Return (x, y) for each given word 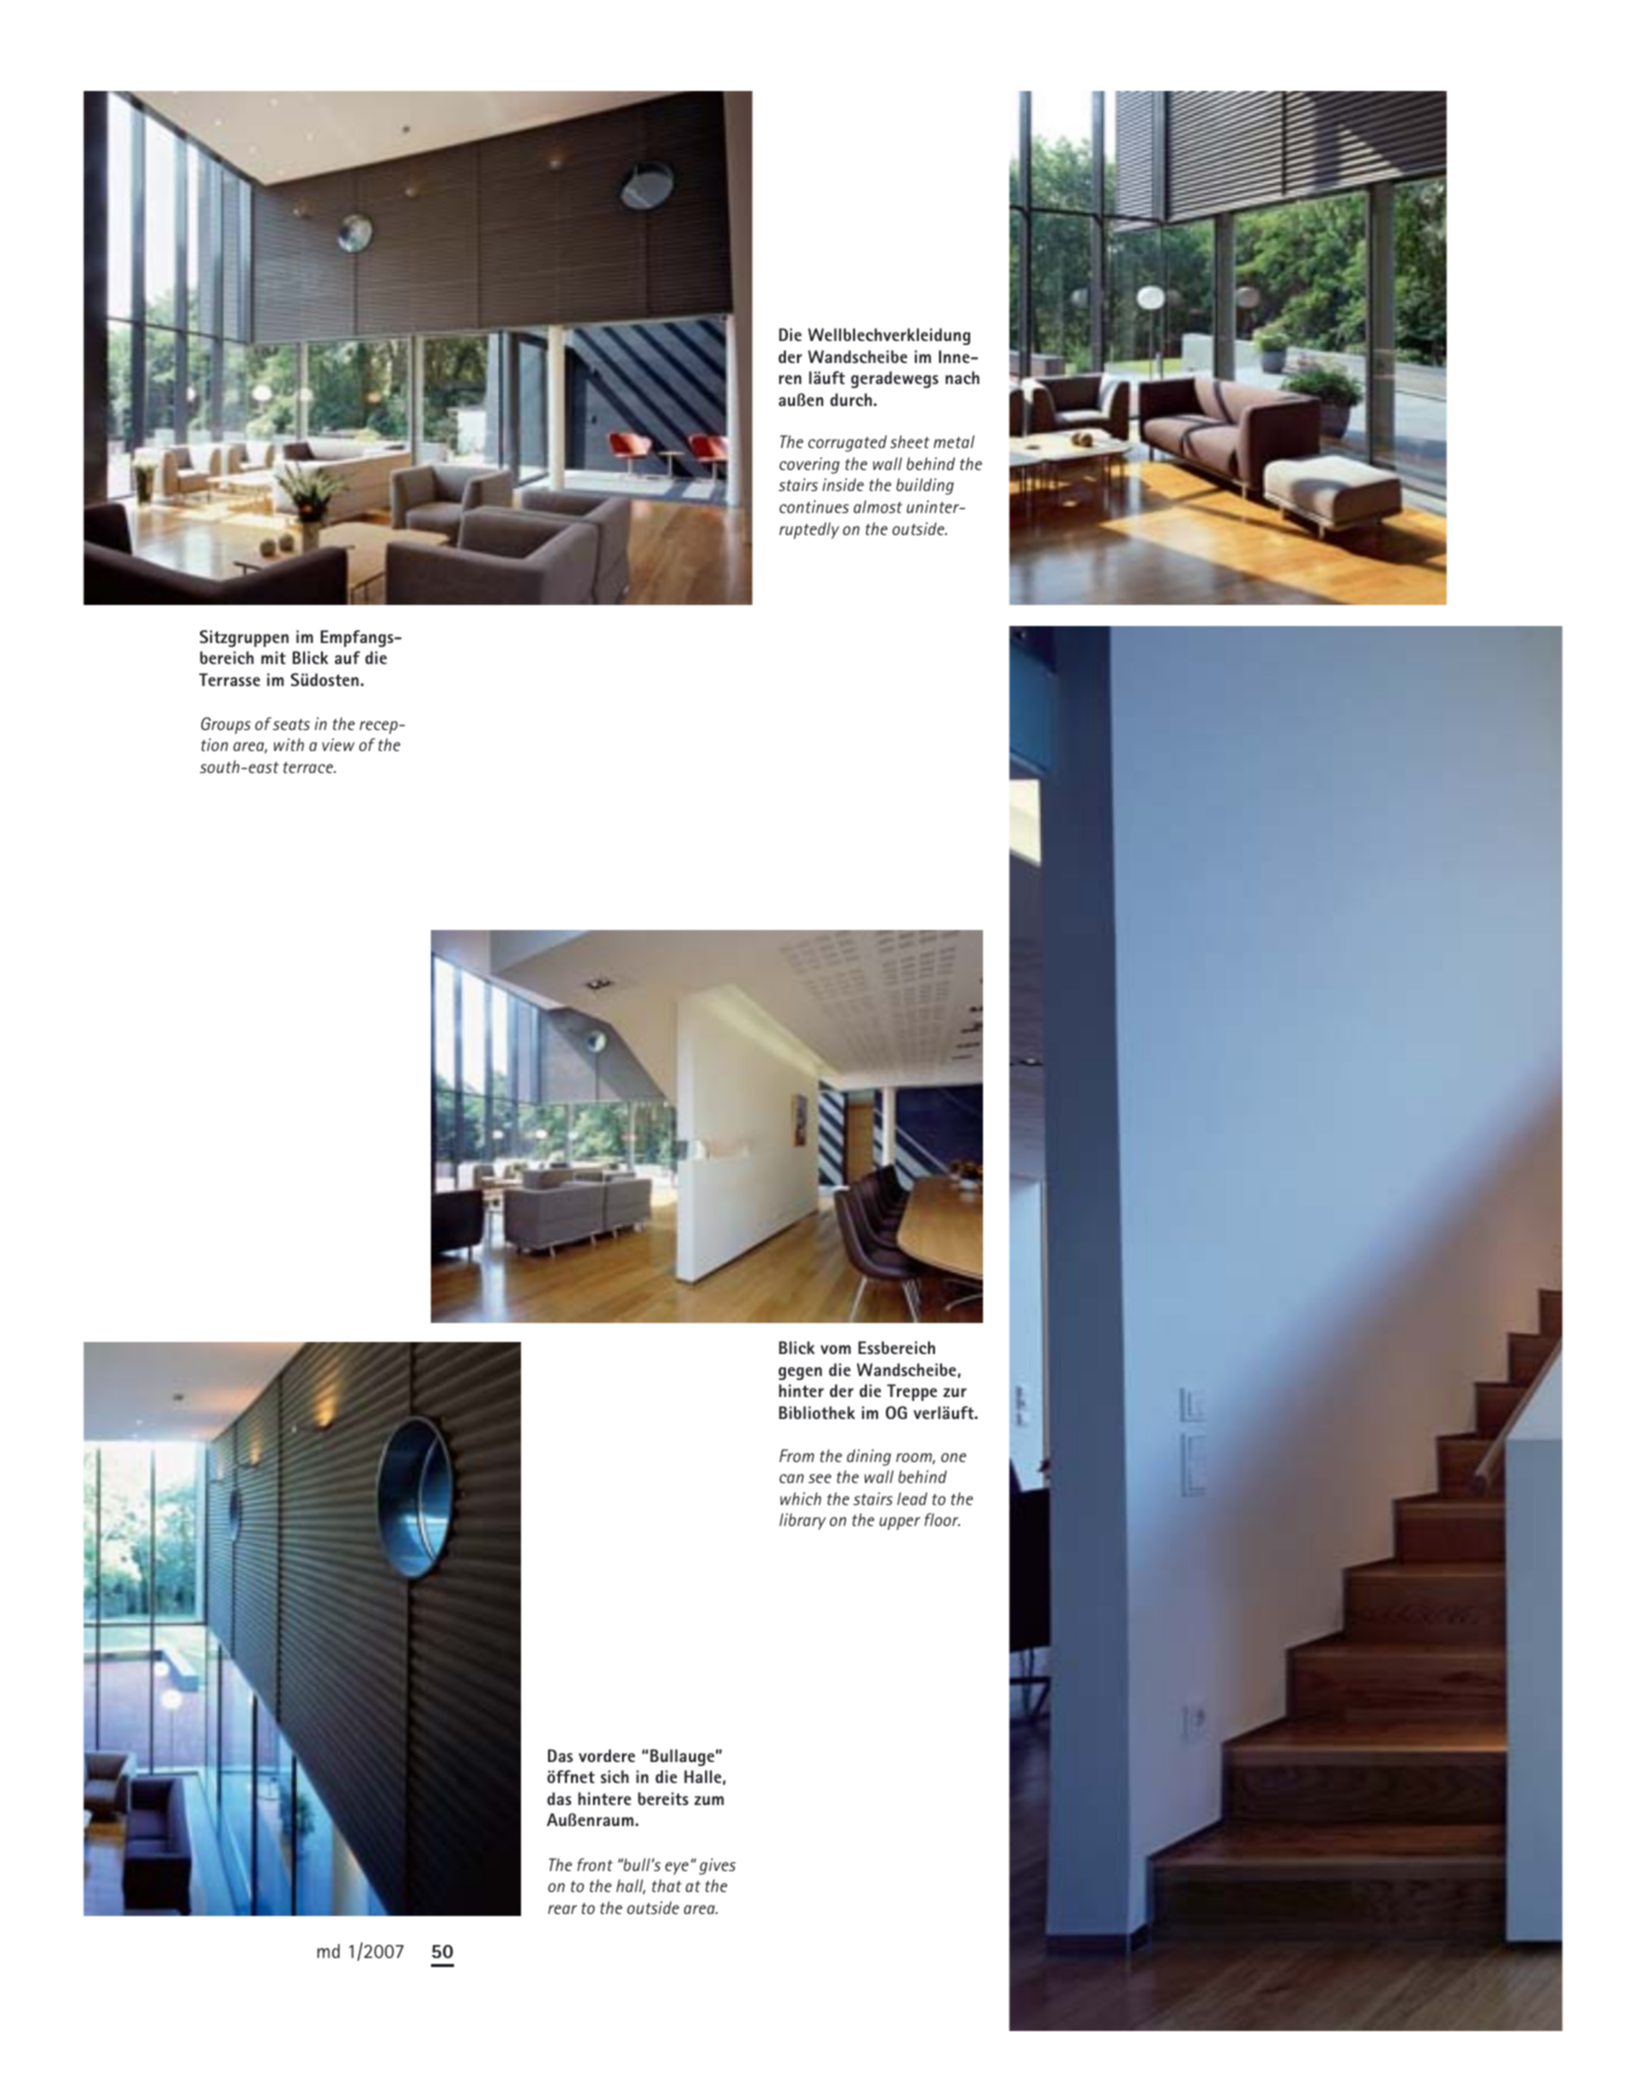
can (791, 1478)
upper (899, 1523)
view (338, 744)
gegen (800, 1373)
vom (835, 1349)
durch (851, 399)
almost (878, 506)
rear (562, 1909)
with (289, 744)
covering (809, 465)
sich (615, 1776)
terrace (309, 767)
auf (347, 657)
